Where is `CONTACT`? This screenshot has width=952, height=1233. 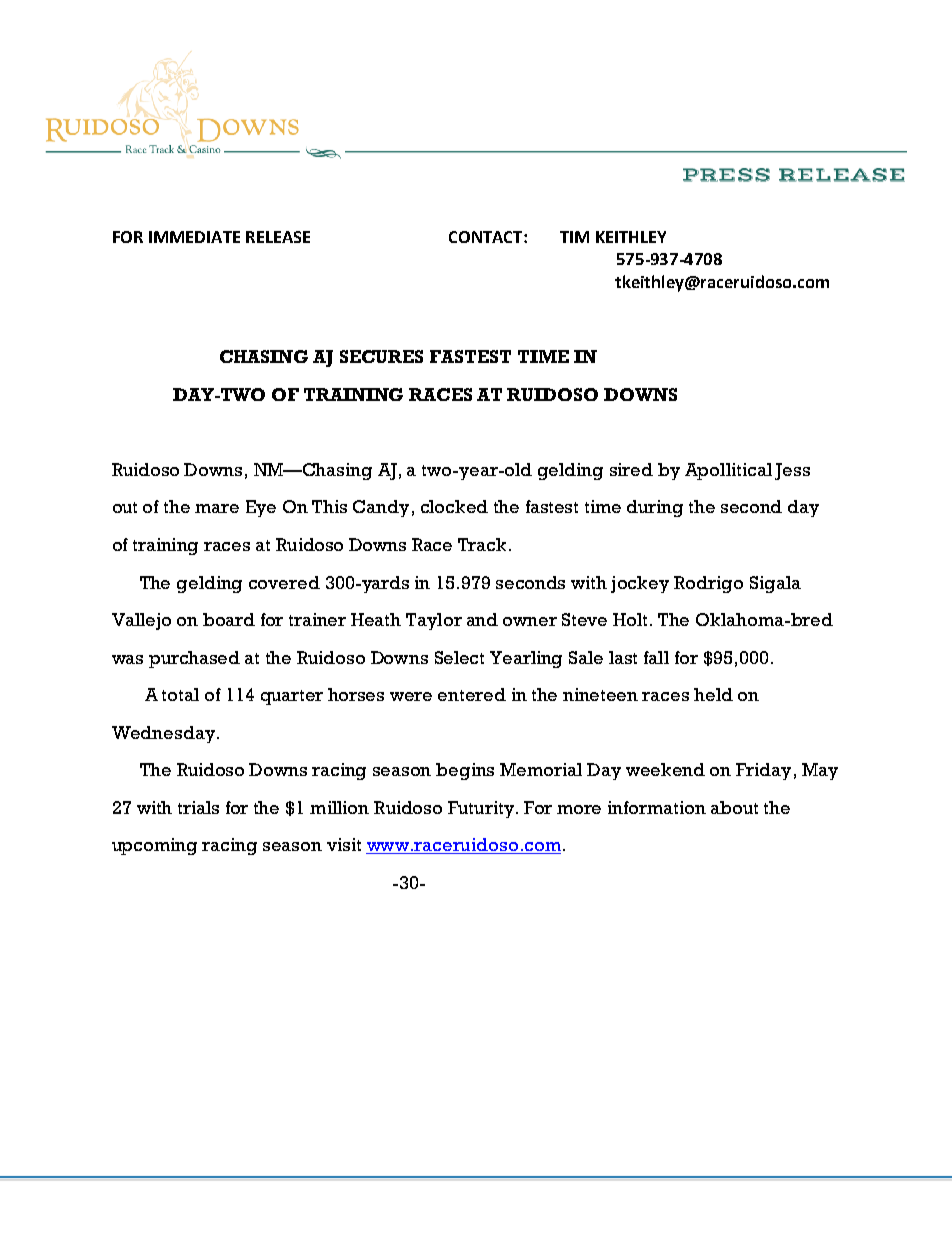
CONTACT is located at coordinates (487, 237).
